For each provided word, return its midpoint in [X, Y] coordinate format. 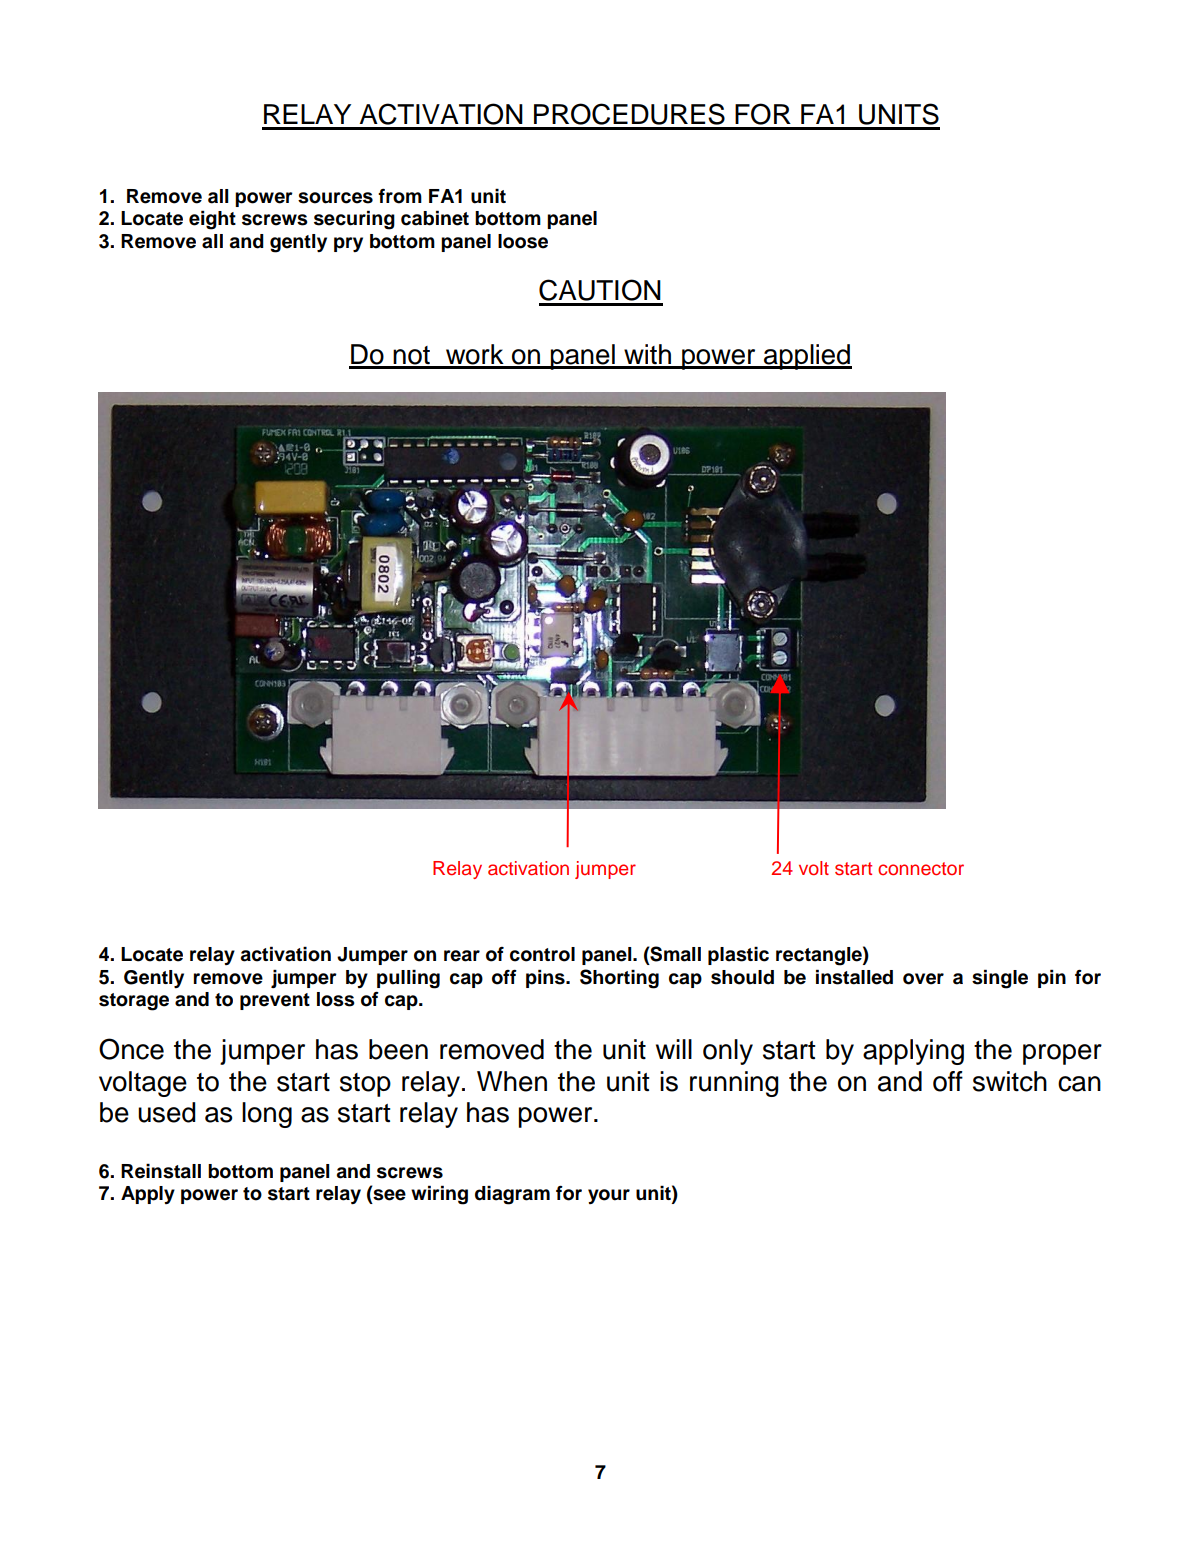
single [1000, 979]
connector [921, 869]
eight [212, 220]
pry [348, 244]
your [609, 1196]
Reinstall [161, 1171]
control [542, 954]
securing [354, 220]
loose [523, 241]
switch [1010, 1081]
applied [807, 357]
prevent [275, 1001]
